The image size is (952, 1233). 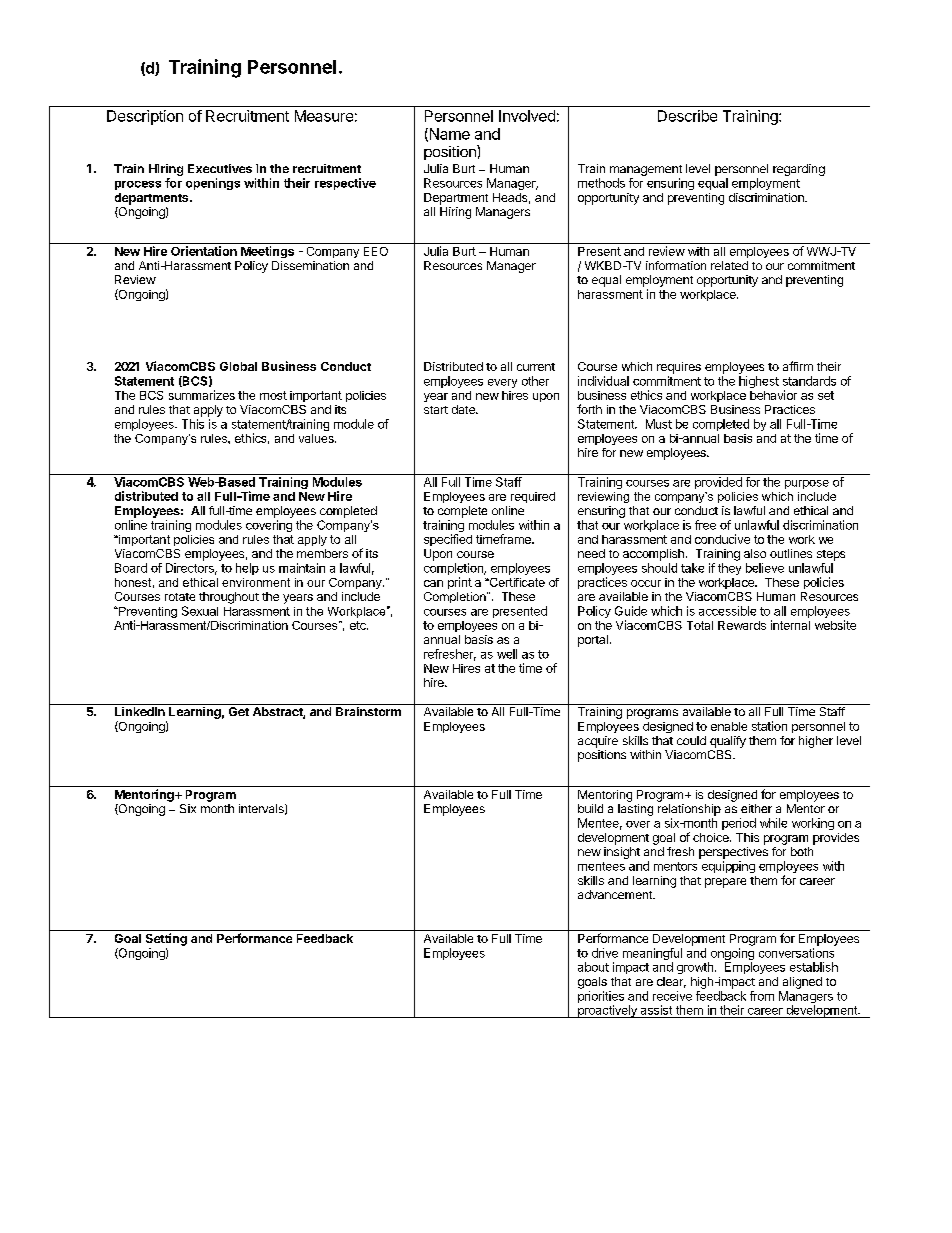 I want to click on station, so click(x=769, y=726).
